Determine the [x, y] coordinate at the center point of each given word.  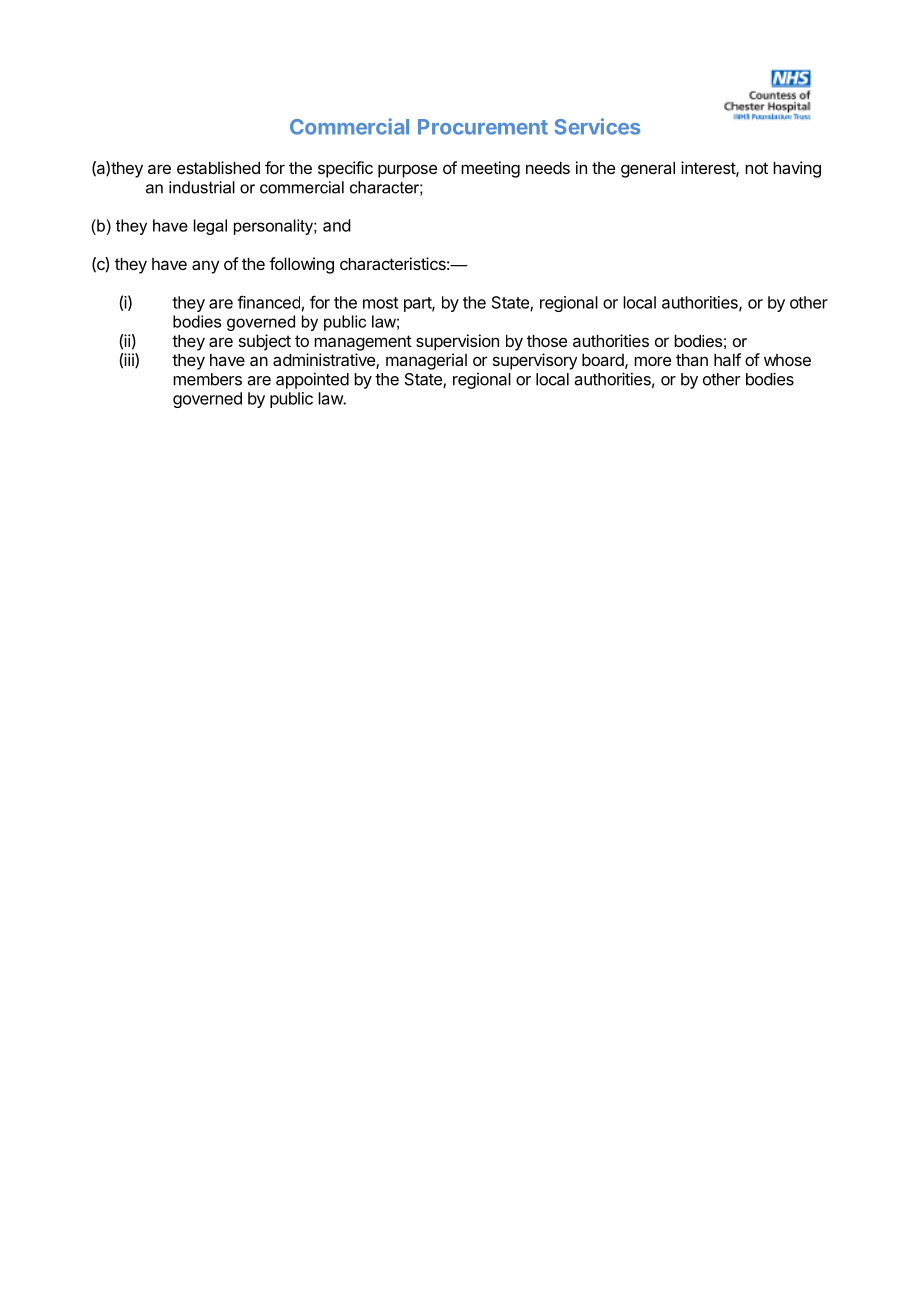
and [337, 225]
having [797, 169]
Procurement [483, 127]
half [727, 359]
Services [597, 126]
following [301, 265]
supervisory [535, 361]
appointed [312, 380]
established [218, 167]
